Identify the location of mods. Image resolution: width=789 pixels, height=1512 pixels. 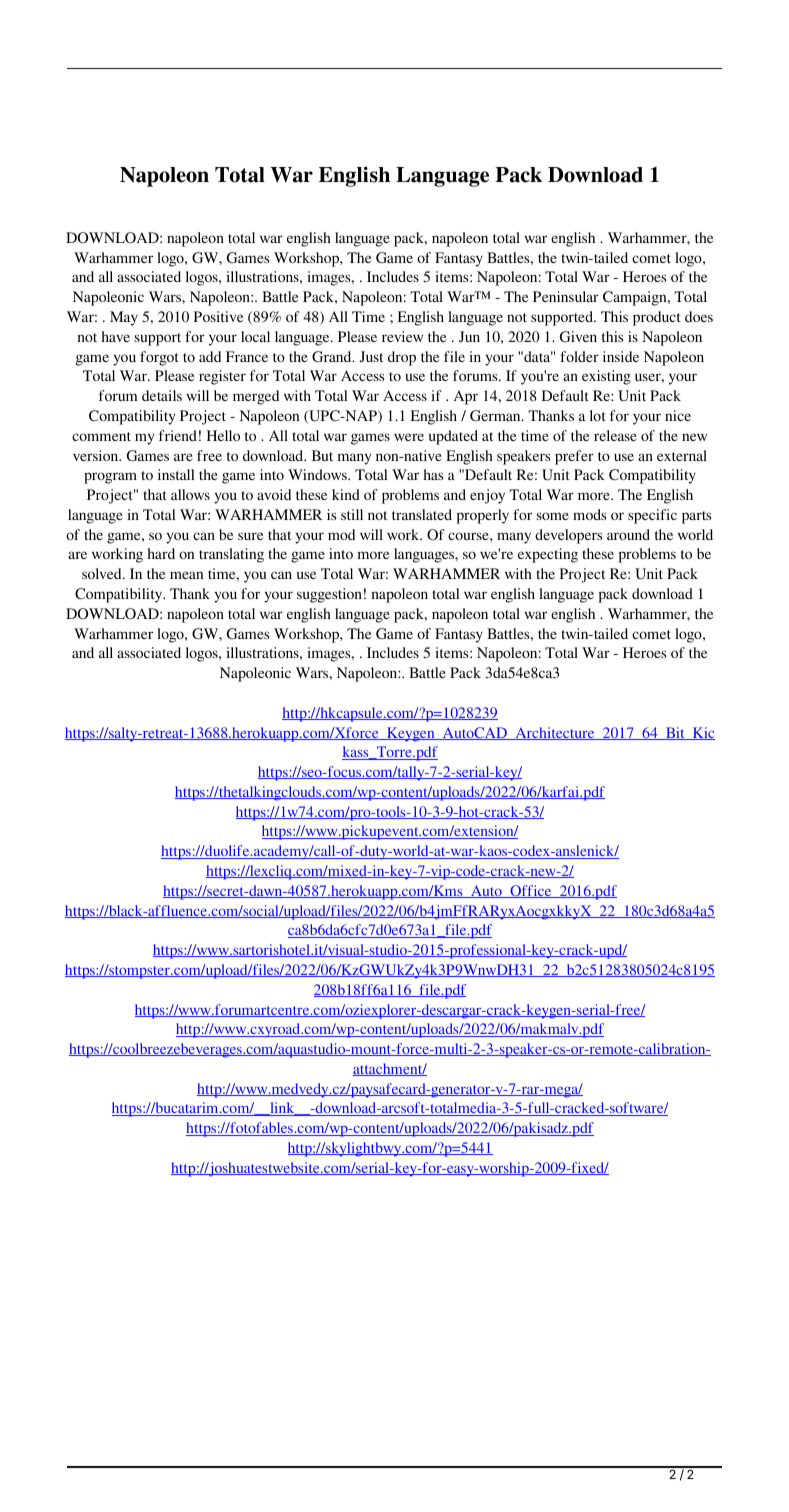
(589, 514).
